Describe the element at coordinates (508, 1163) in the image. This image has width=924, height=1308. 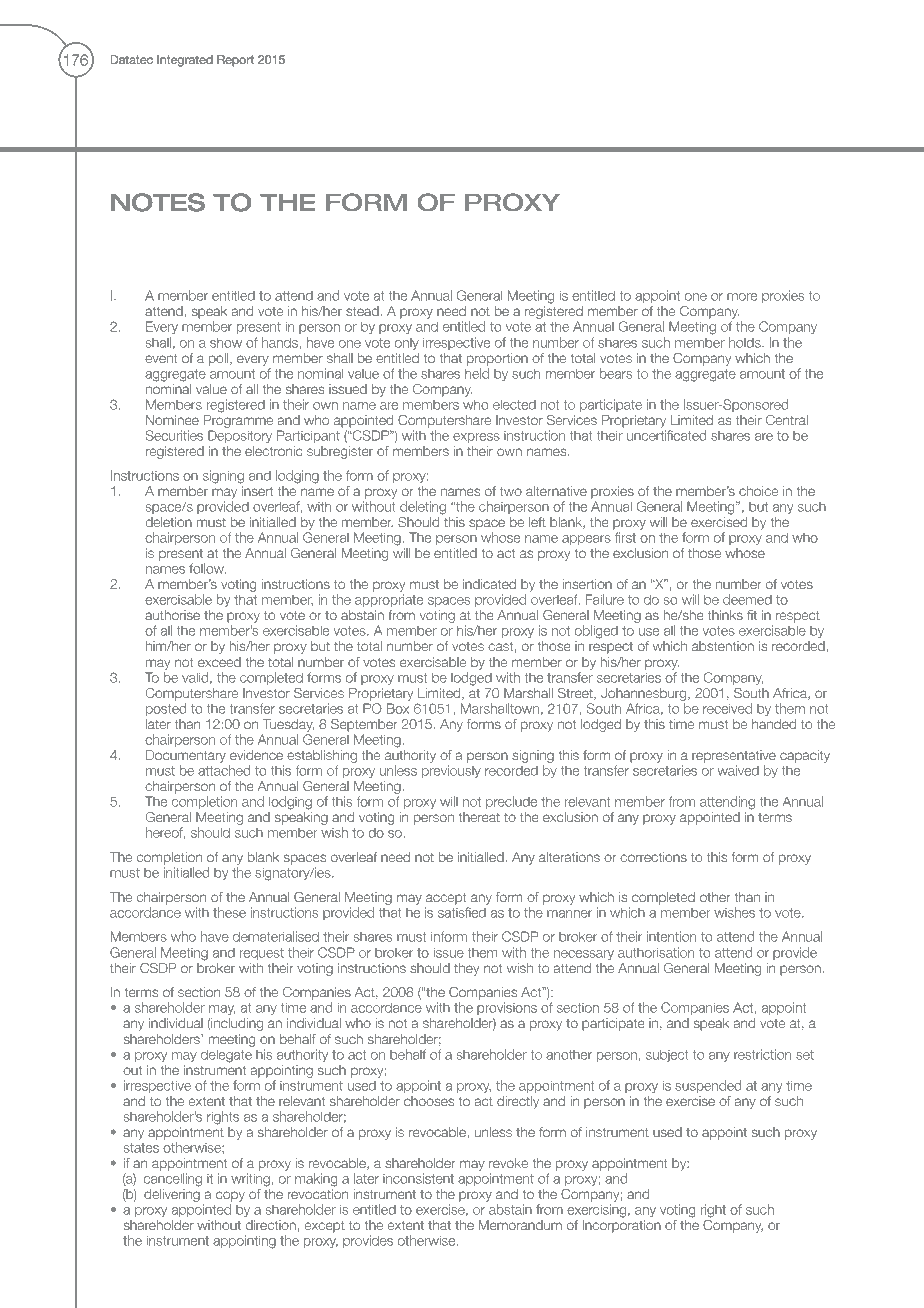
I see `revoke` at that location.
